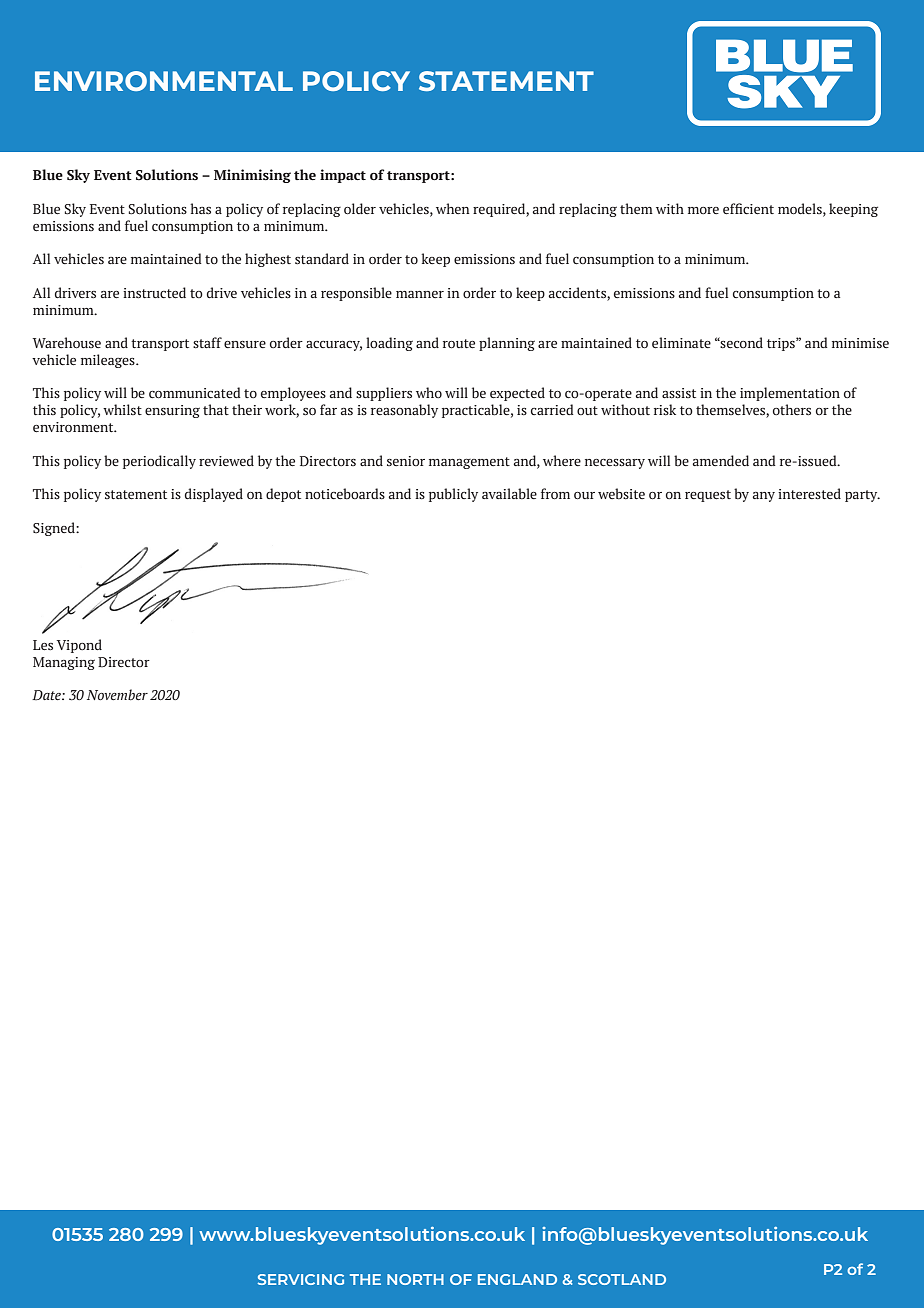  Describe the element at coordinates (200, 208) in the screenshot. I see `has` at that location.
